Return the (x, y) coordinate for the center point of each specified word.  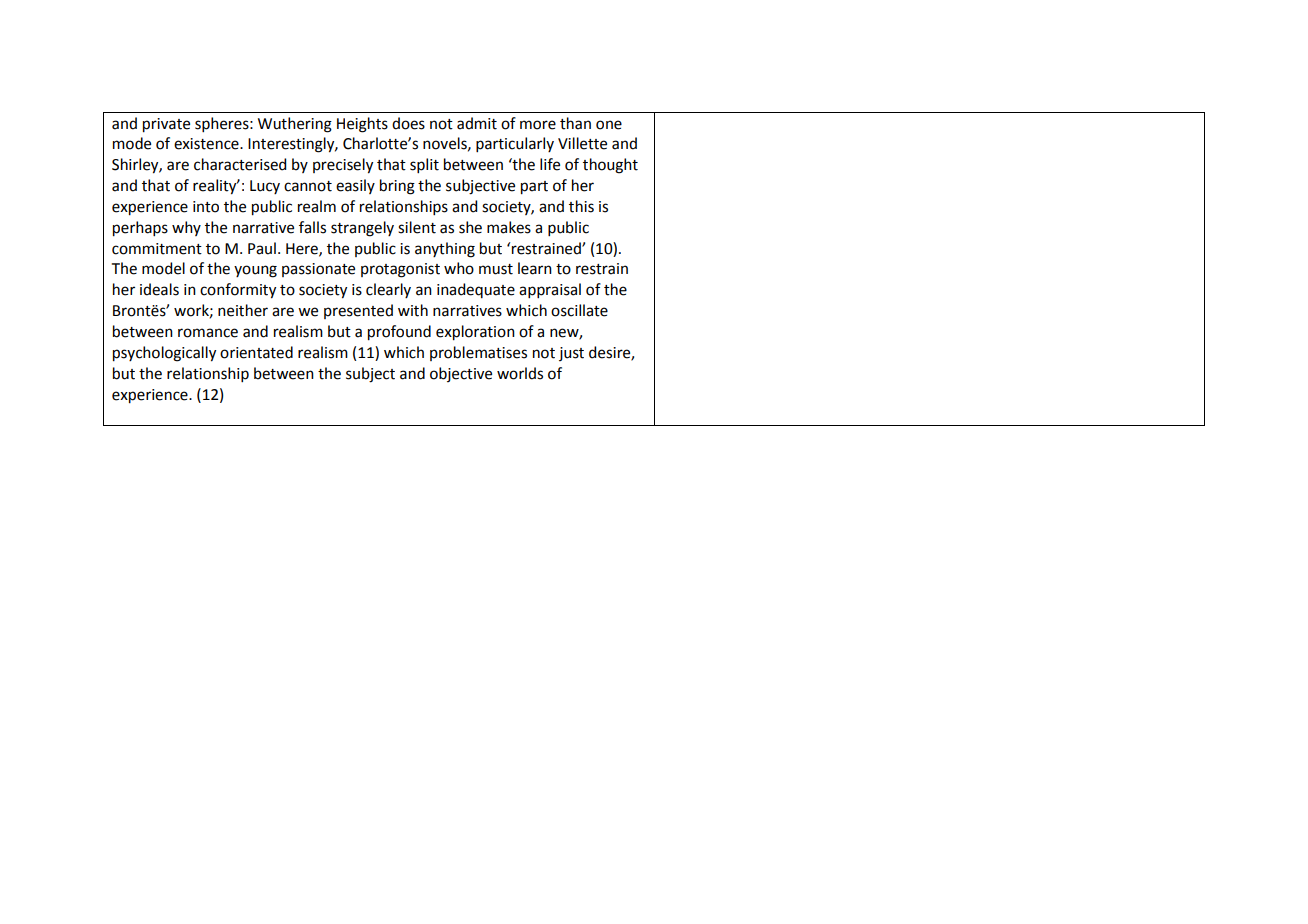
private (166, 125)
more (538, 125)
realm (317, 206)
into (206, 207)
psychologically (164, 354)
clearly (388, 290)
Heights (362, 125)
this (581, 206)
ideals (159, 289)
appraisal (550, 290)
